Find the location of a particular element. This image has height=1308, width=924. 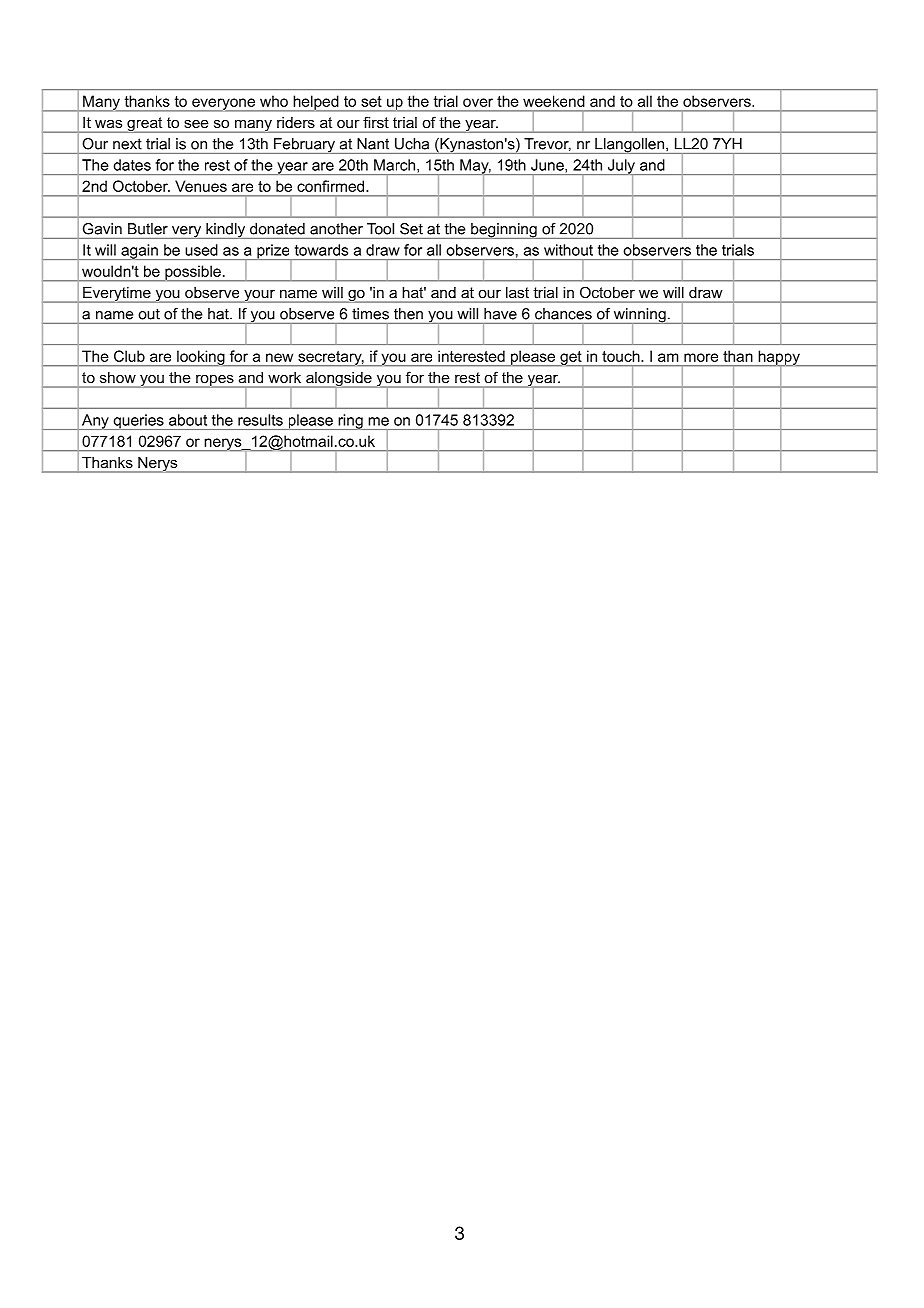

winning is located at coordinates (640, 316).
